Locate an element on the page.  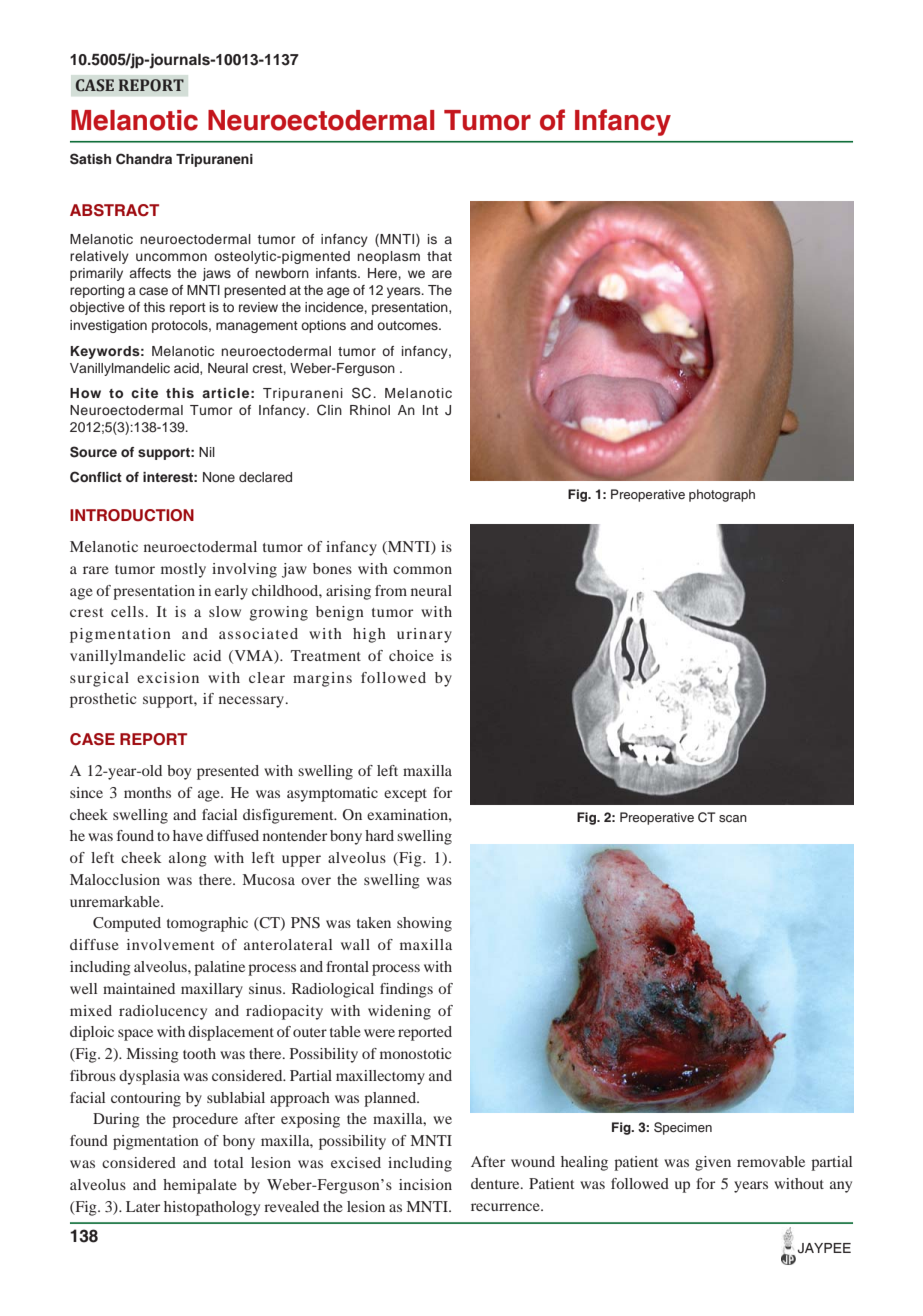
neoplasm is located at coordinates (389, 257).
